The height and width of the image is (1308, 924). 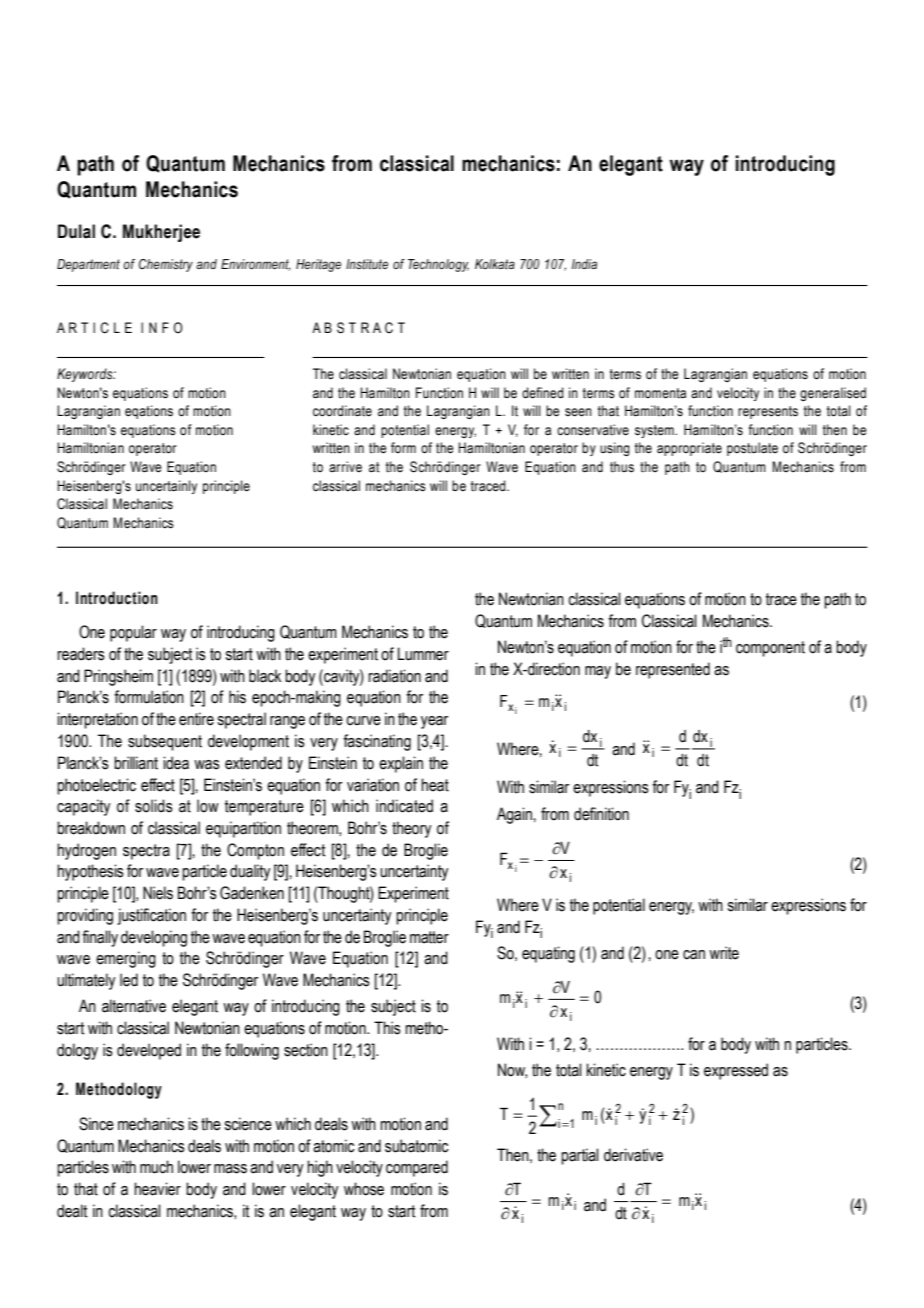 I want to click on matter, so click(x=429, y=937).
